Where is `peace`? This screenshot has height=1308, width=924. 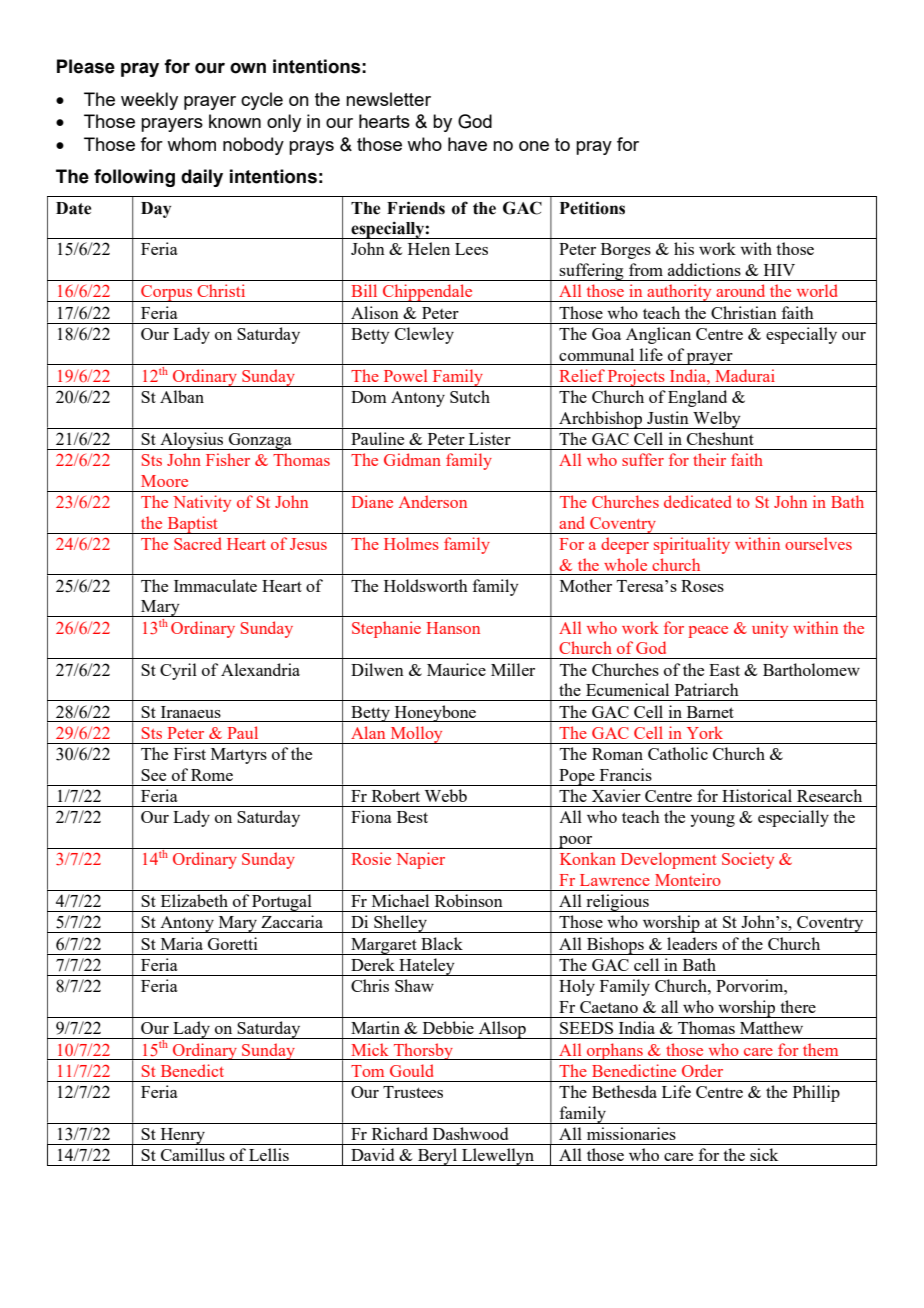
peace is located at coordinates (708, 632).
